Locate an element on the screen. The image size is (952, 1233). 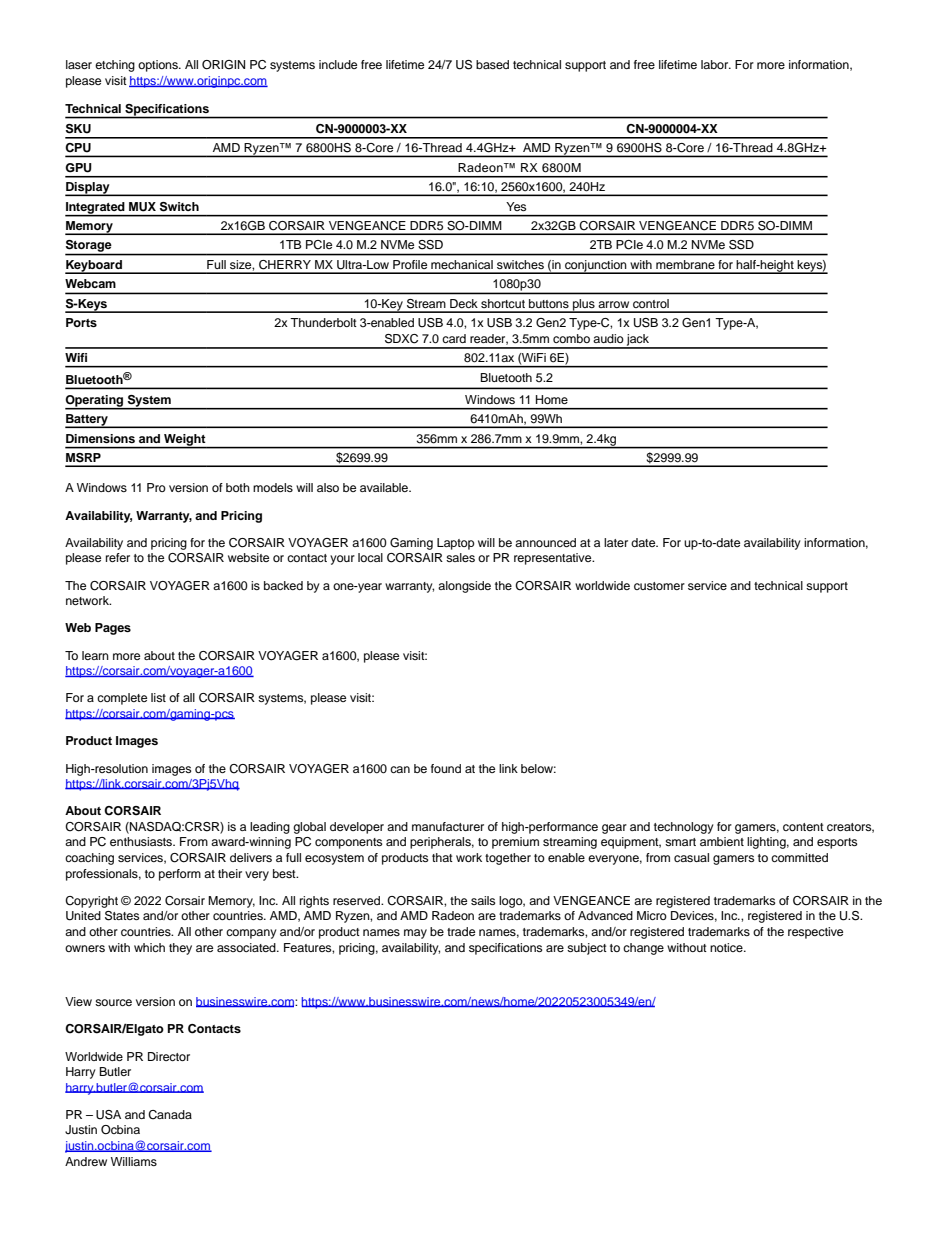
based is located at coordinates (492, 64).
